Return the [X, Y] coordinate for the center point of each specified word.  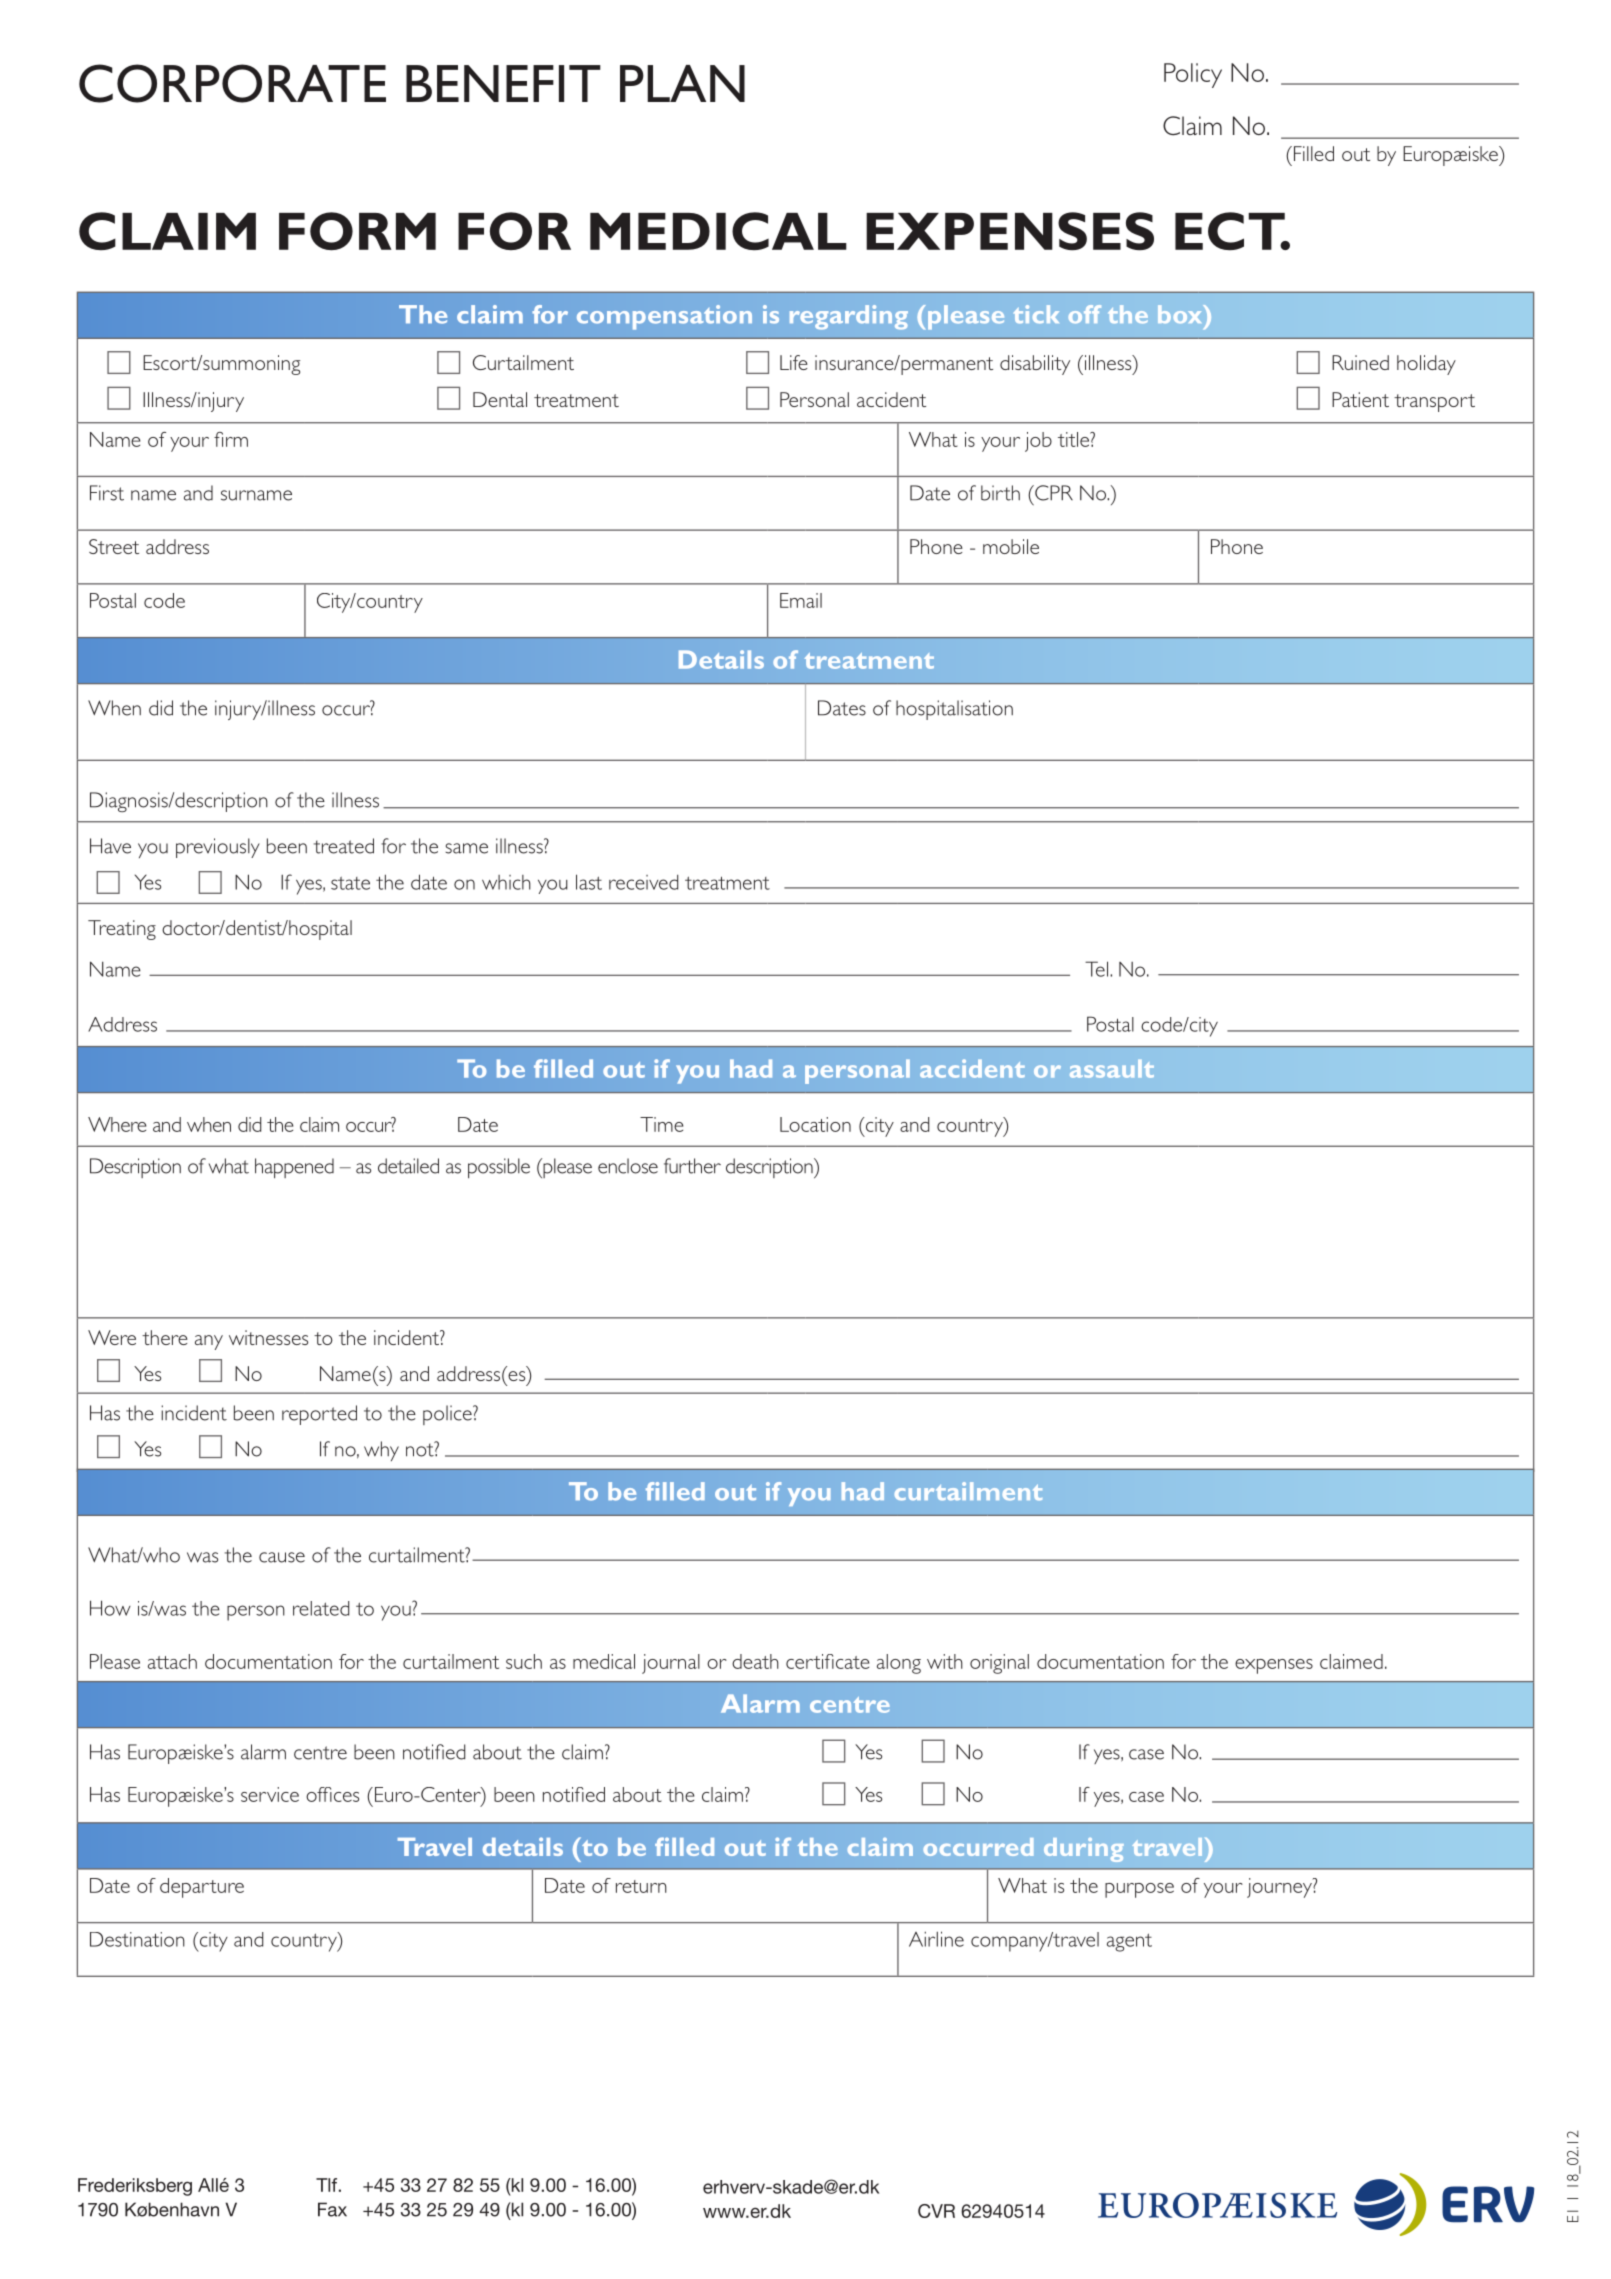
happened [294, 1168]
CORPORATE [232, 83]
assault [1112, 1069]
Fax [332, 2209]
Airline [936, 1939]
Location [815, 1124]
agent [1129, 1942]
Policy [1193, 75]
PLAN [682, 83]
